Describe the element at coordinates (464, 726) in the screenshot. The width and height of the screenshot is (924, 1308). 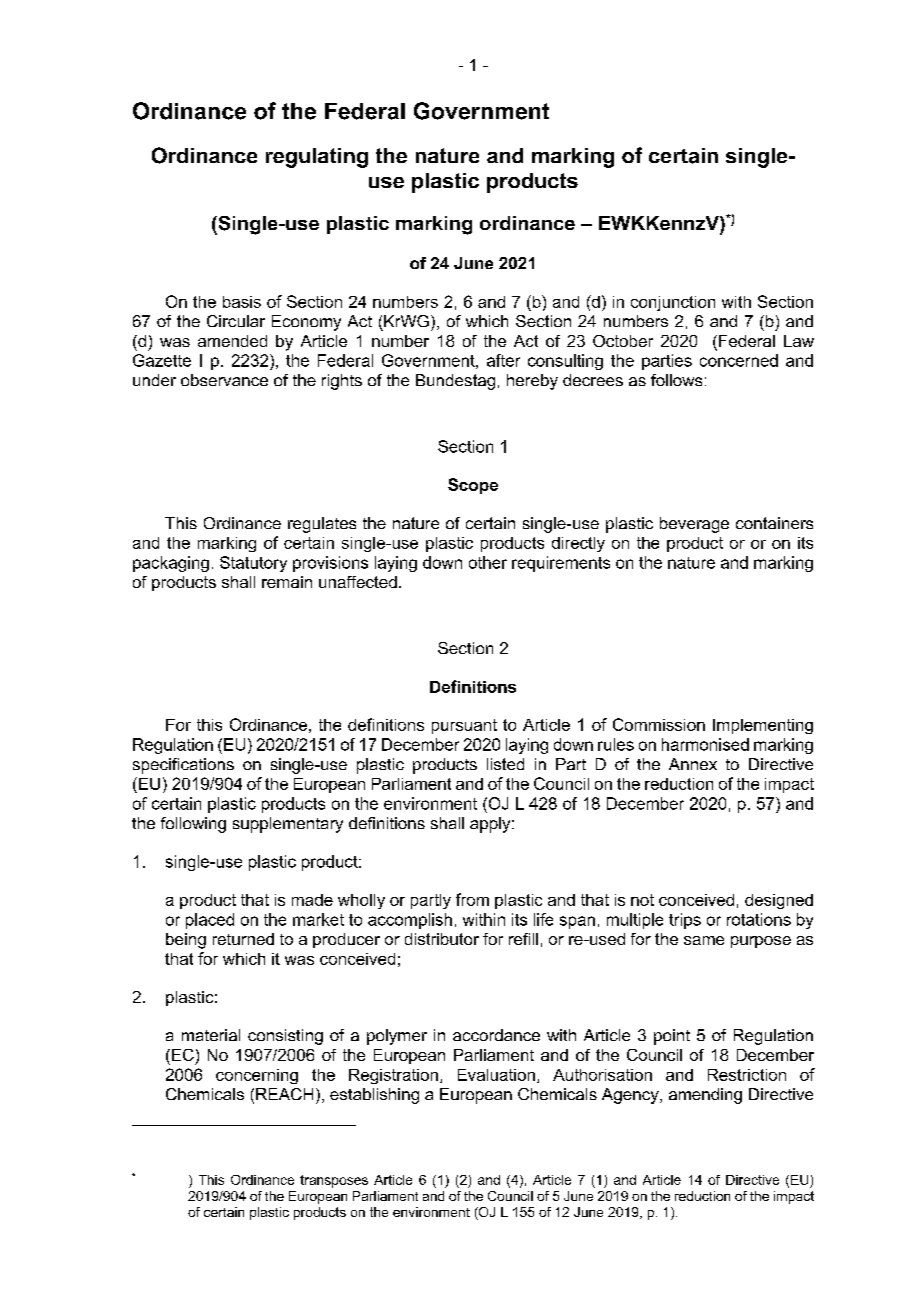
I see `pursuant` at that location.
